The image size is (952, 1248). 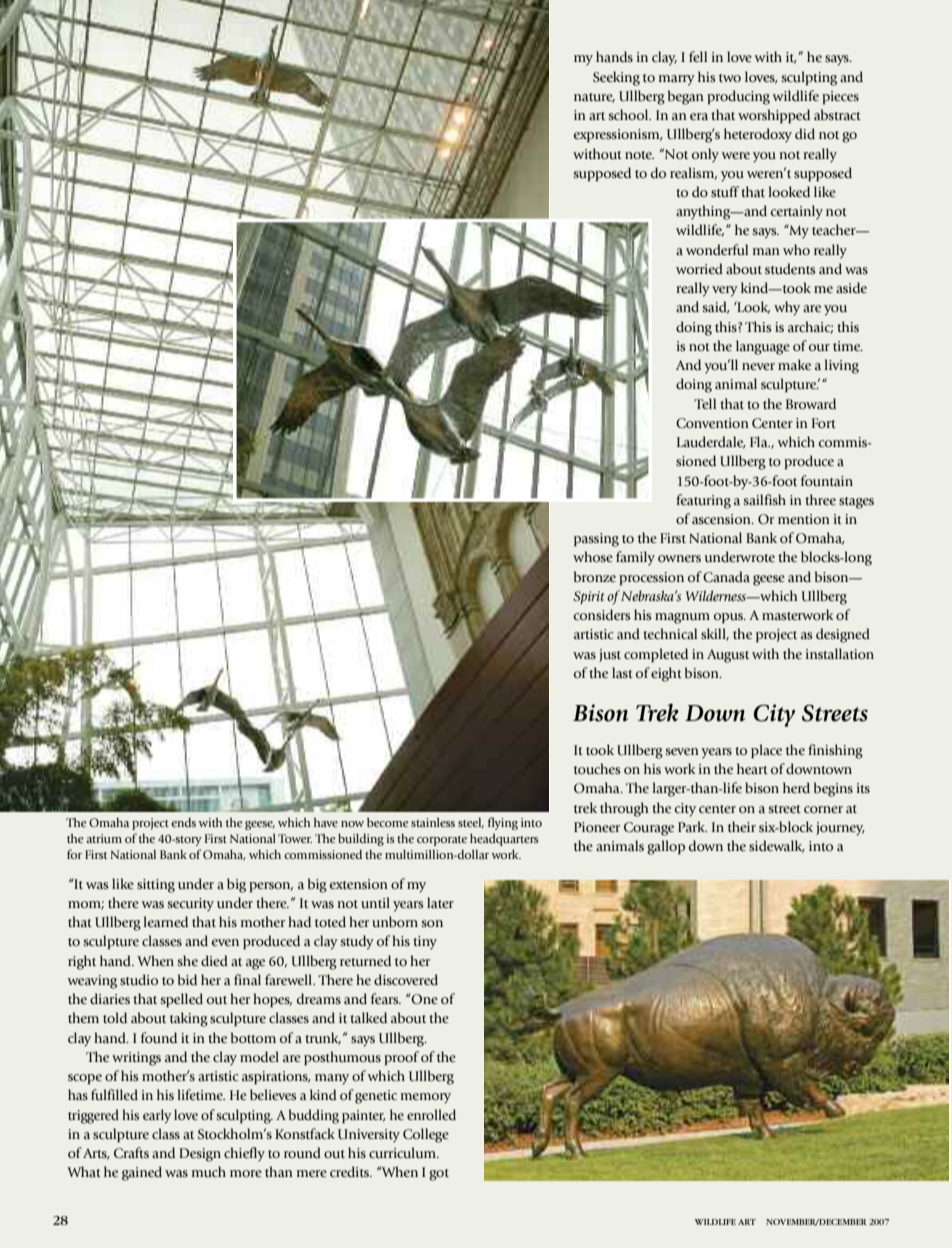 What do you see at coordinates (629, 115) in the document?
I see `school` at bounding box center [629, 115].
